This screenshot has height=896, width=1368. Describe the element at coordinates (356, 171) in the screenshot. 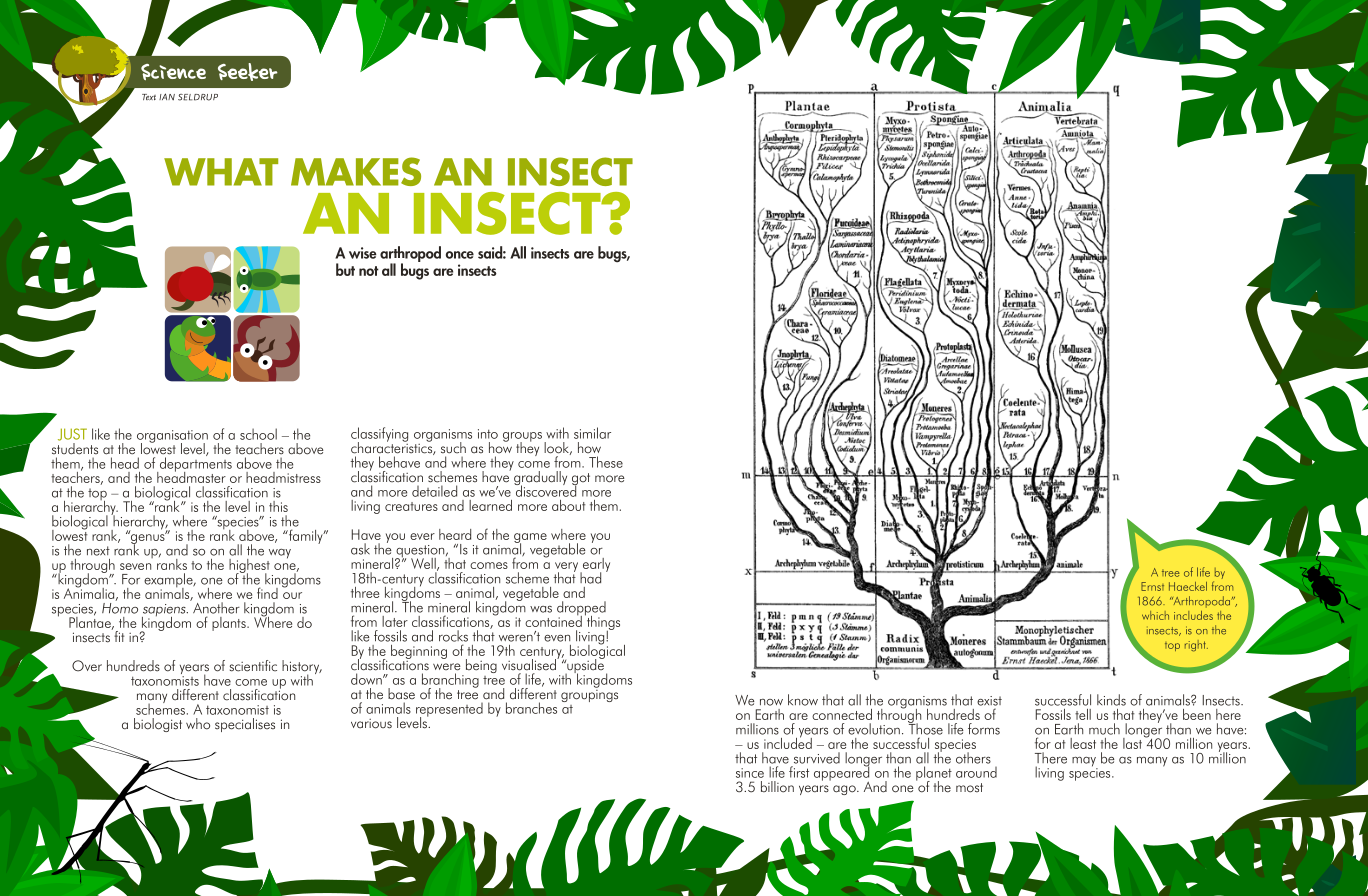

I see `makes` at that location.
